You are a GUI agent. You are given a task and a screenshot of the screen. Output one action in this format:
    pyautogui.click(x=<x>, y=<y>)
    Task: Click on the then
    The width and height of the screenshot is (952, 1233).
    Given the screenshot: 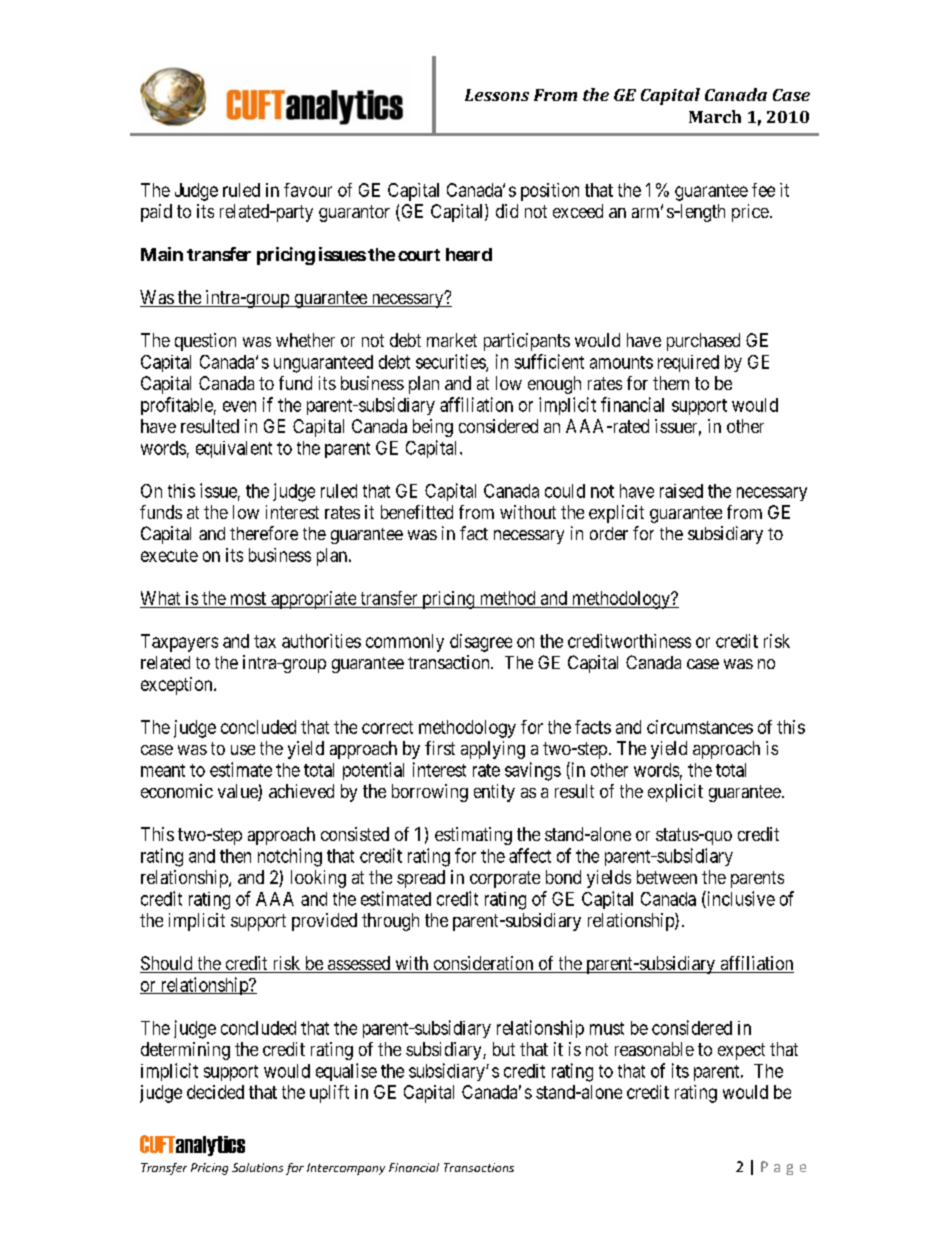 What is the action you would take?
    pyautogui.click(x=235, y=856)
